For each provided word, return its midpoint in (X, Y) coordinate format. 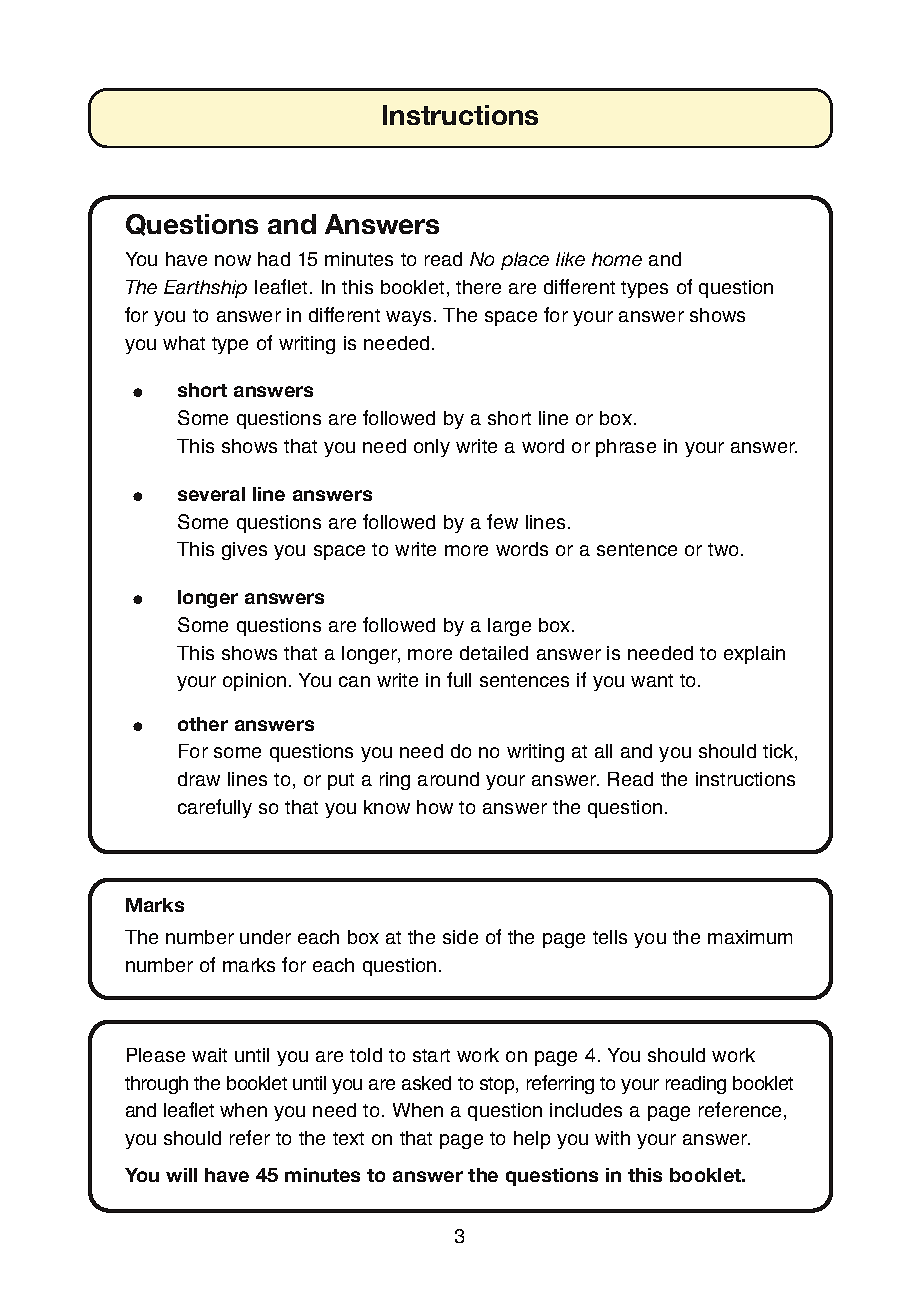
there (478, 287)
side (460, 937)
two (723, 549)
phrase (626, 448)
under (265, 937)
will (181, 1175)
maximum (750, 937)
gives (244, 551)
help (532, 1140)
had (274, 259)
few (502, 521)
